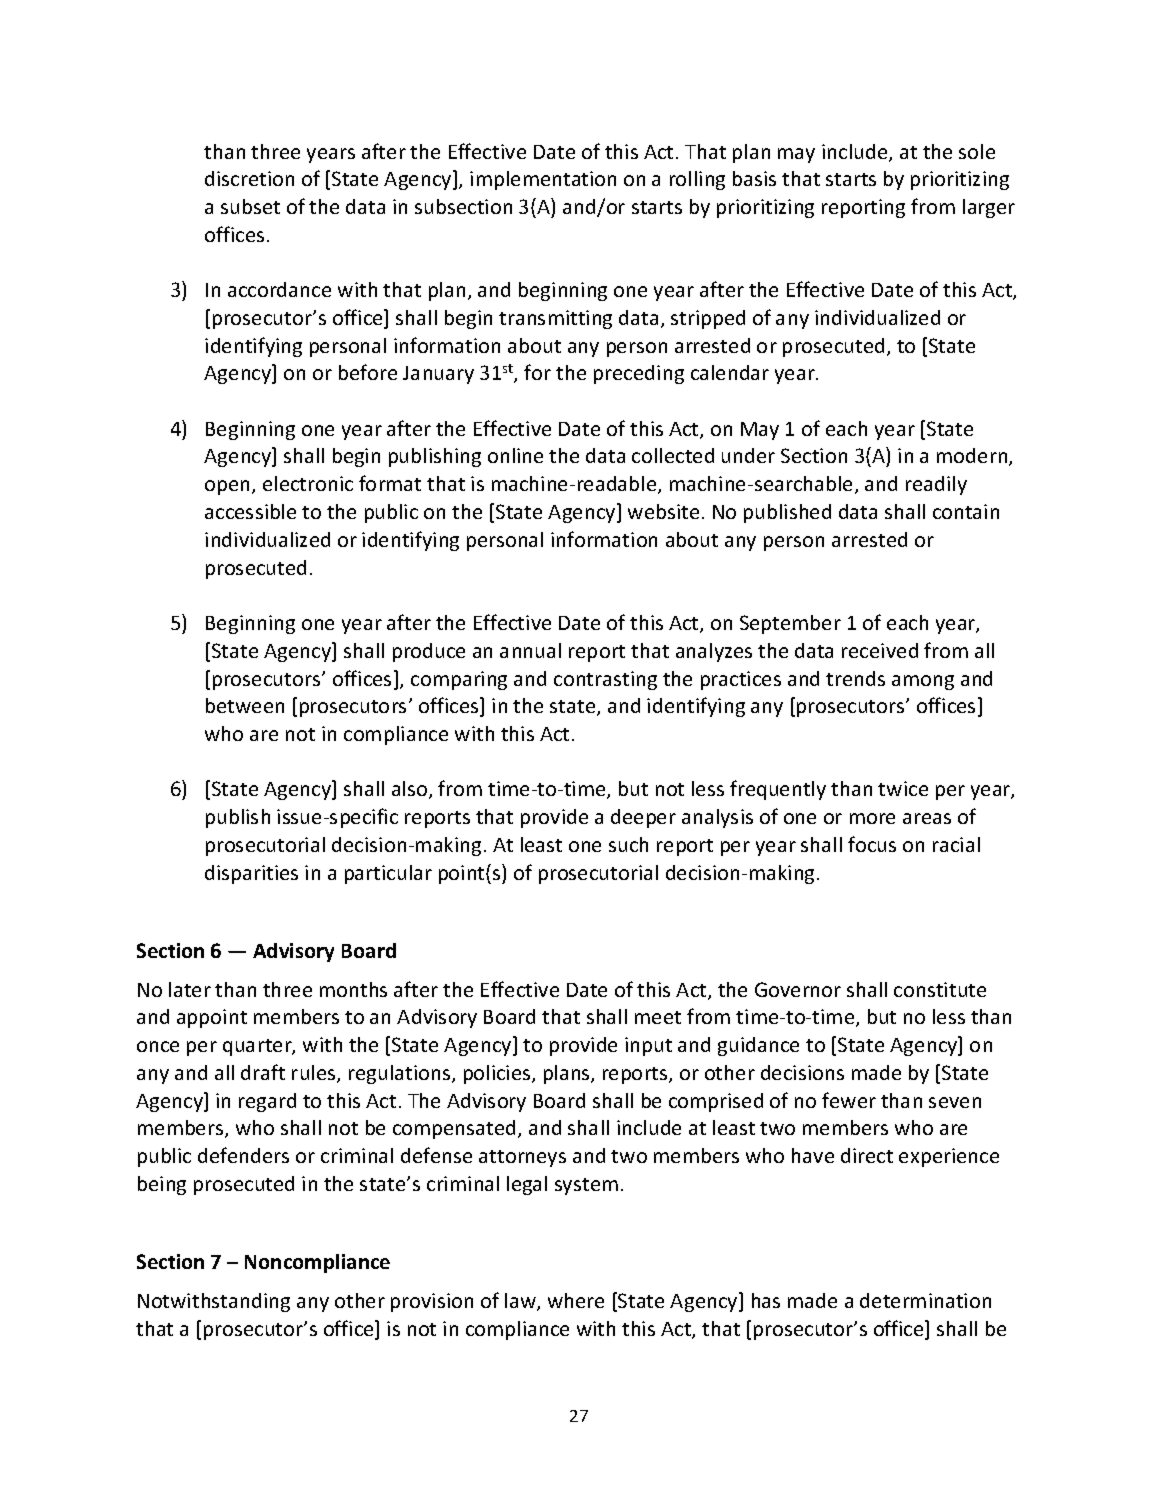 This screenshot has height=1499, width=1158. Describe the element at coordinates (849, 1100) in the screenshot. I see `fewer` at that location.
